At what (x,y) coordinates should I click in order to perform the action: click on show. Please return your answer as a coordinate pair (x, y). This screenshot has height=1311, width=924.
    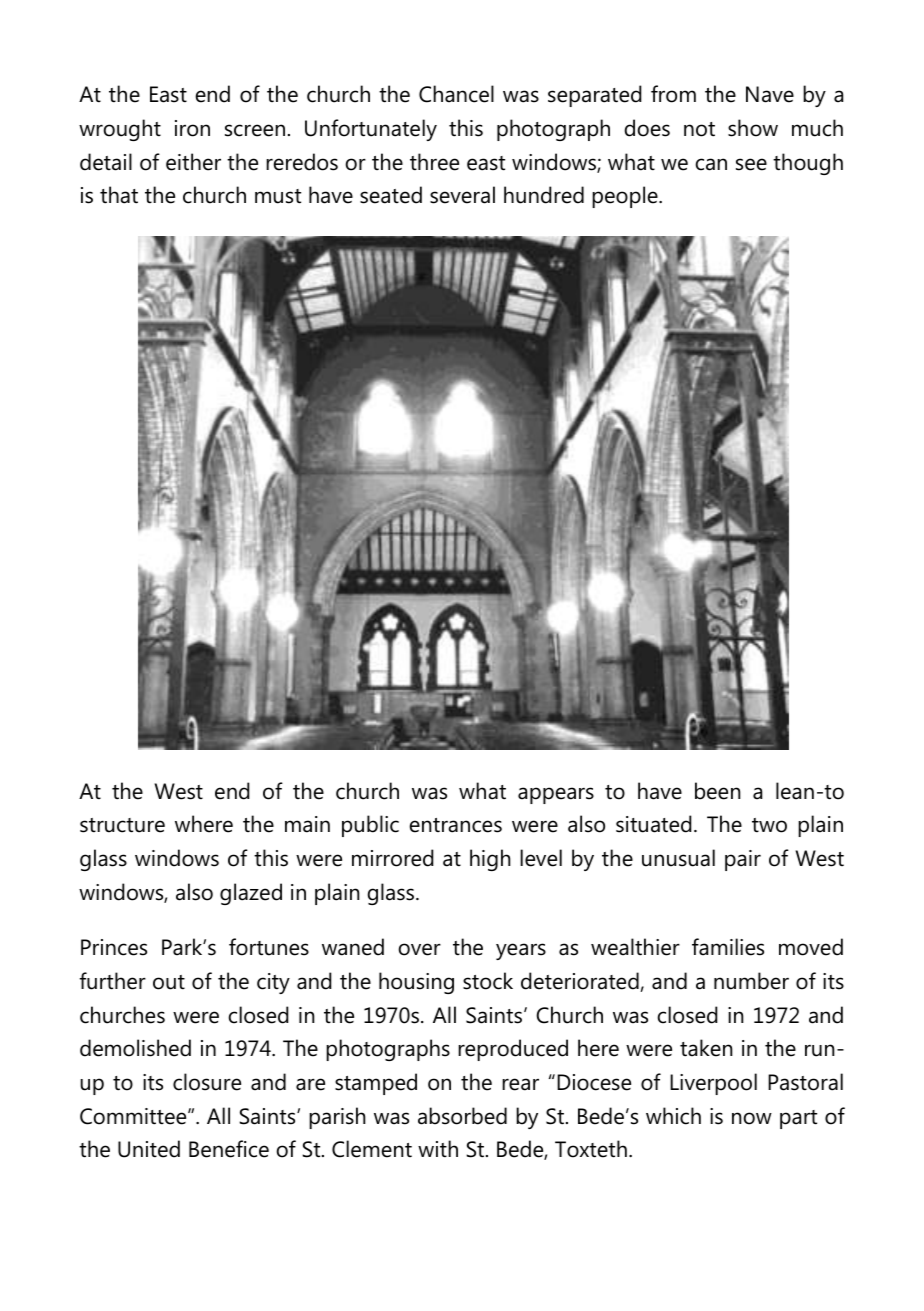
    Looking at the image, I should click on (753, 128).
